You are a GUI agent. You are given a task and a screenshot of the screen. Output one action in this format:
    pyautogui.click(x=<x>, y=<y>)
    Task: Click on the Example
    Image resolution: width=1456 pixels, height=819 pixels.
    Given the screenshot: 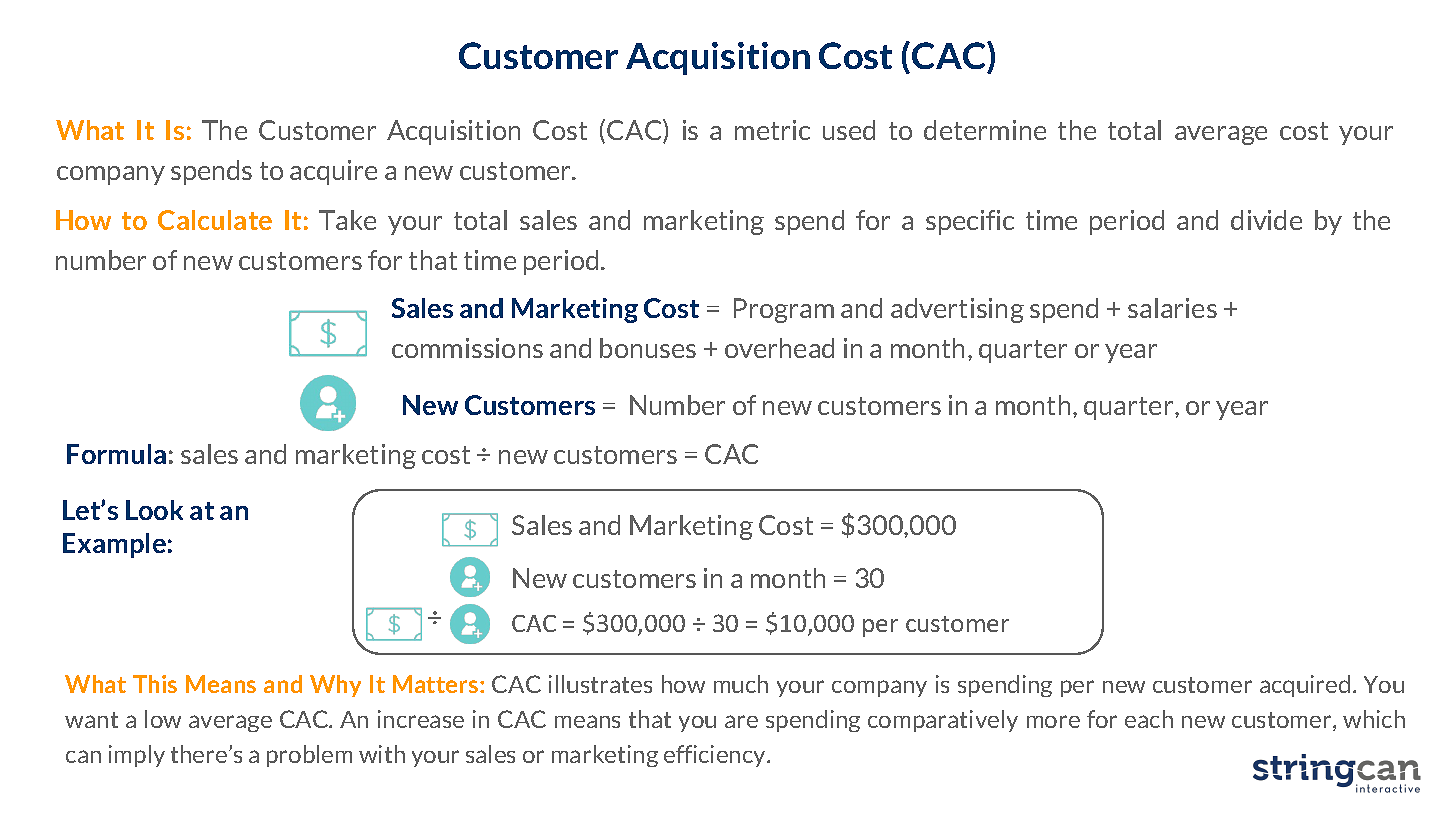 What is the action you would take?
    pyautogui.click(x=114, y=545)
